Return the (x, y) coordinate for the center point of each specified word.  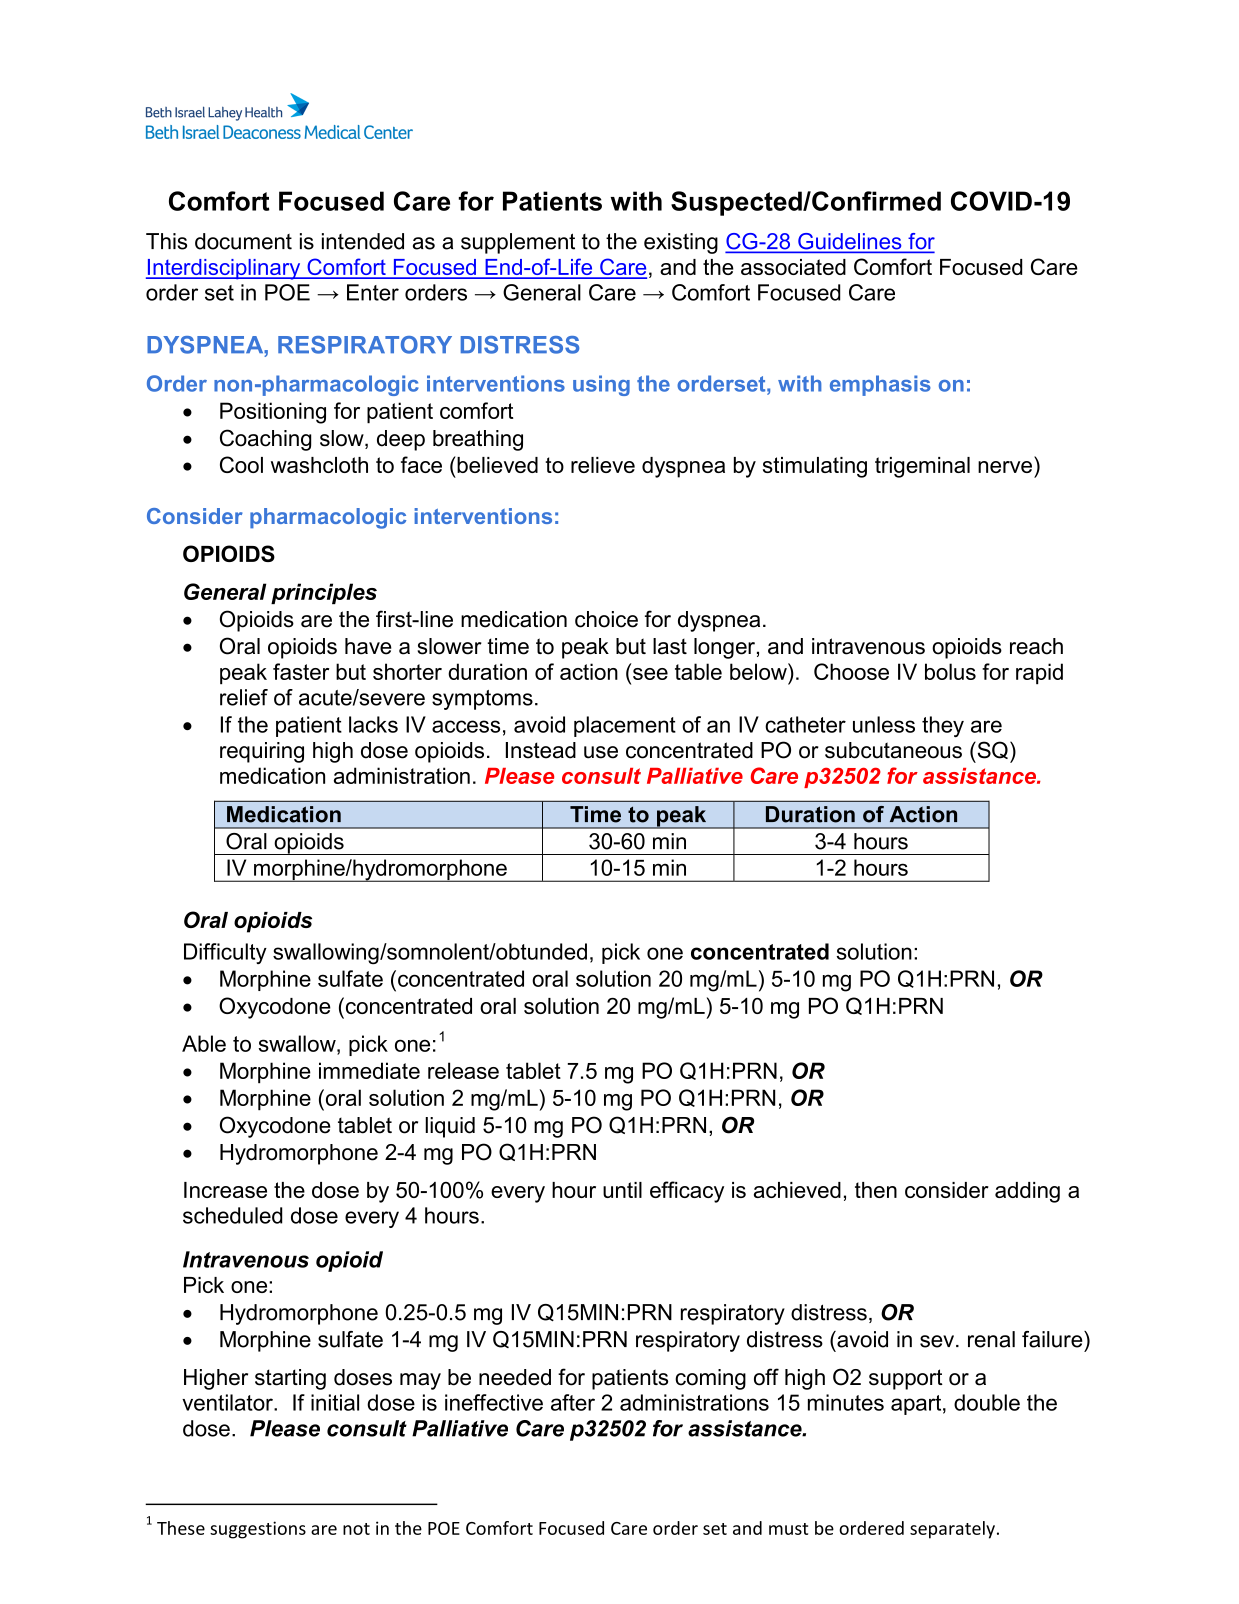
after (573, 1402)
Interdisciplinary (224, 269)
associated (793, 267)
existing (681, 243)
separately (952, 1530)
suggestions (258, 1530)
